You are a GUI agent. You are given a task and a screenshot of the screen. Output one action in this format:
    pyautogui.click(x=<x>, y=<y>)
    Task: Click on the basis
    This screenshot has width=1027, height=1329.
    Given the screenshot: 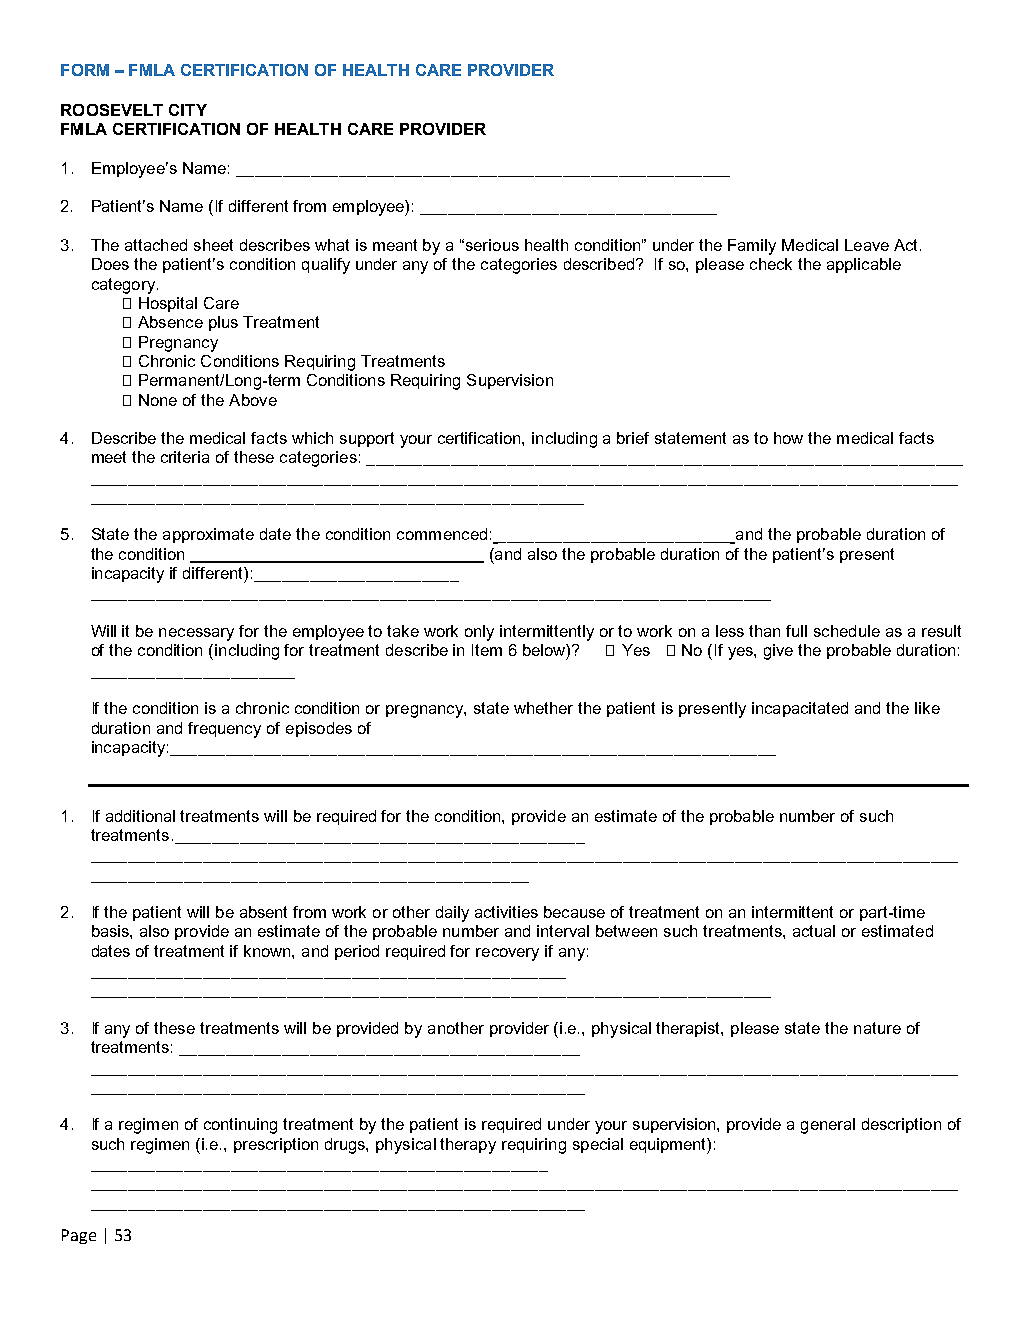 What is the action you would take?
    pyautogui.click(x=111, y=931)
